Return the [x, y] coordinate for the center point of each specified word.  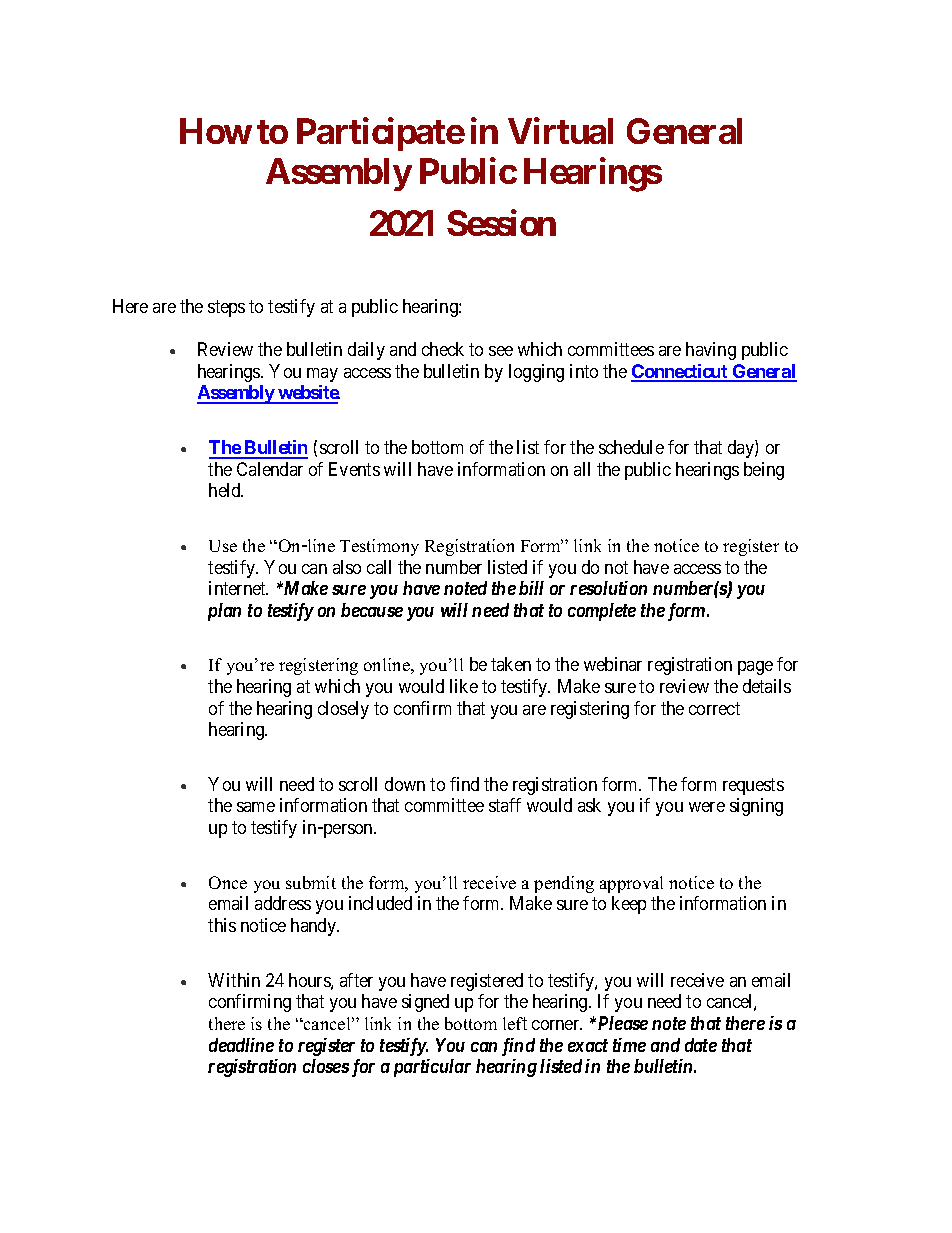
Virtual [560, 131]
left [515, 1023]
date [701, 1045]
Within [234, 980]
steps [226, 308]
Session [501, 223]
